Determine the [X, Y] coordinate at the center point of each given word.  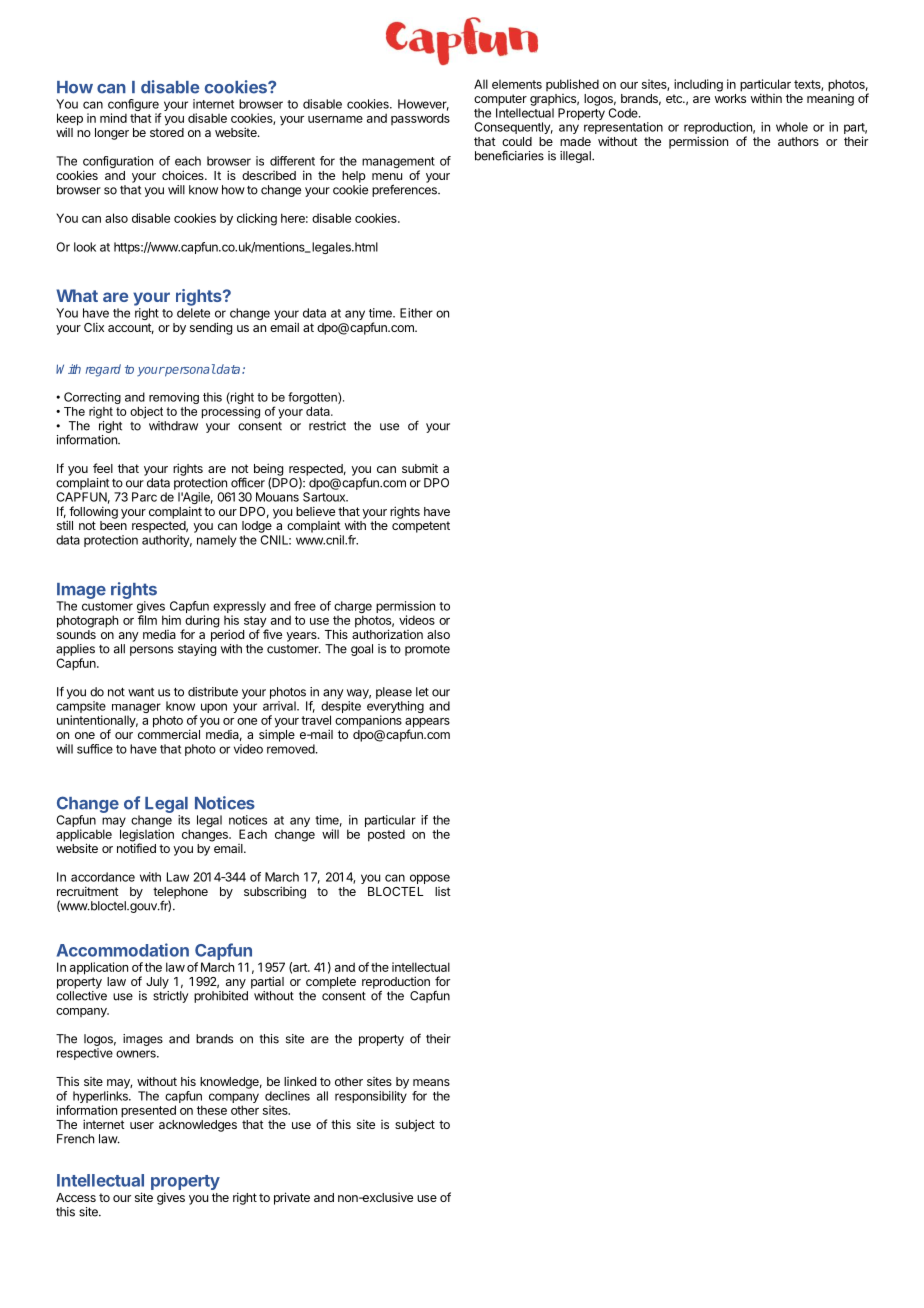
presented [148, 1111]
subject [415, 1125]
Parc [144, 497]
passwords [420, 119]
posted [386, 835]
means [431, 1082]
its [184, 820]
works [730, 98]
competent [421, 527]
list [443, 891]
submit [420, 468]
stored [167, 132]
